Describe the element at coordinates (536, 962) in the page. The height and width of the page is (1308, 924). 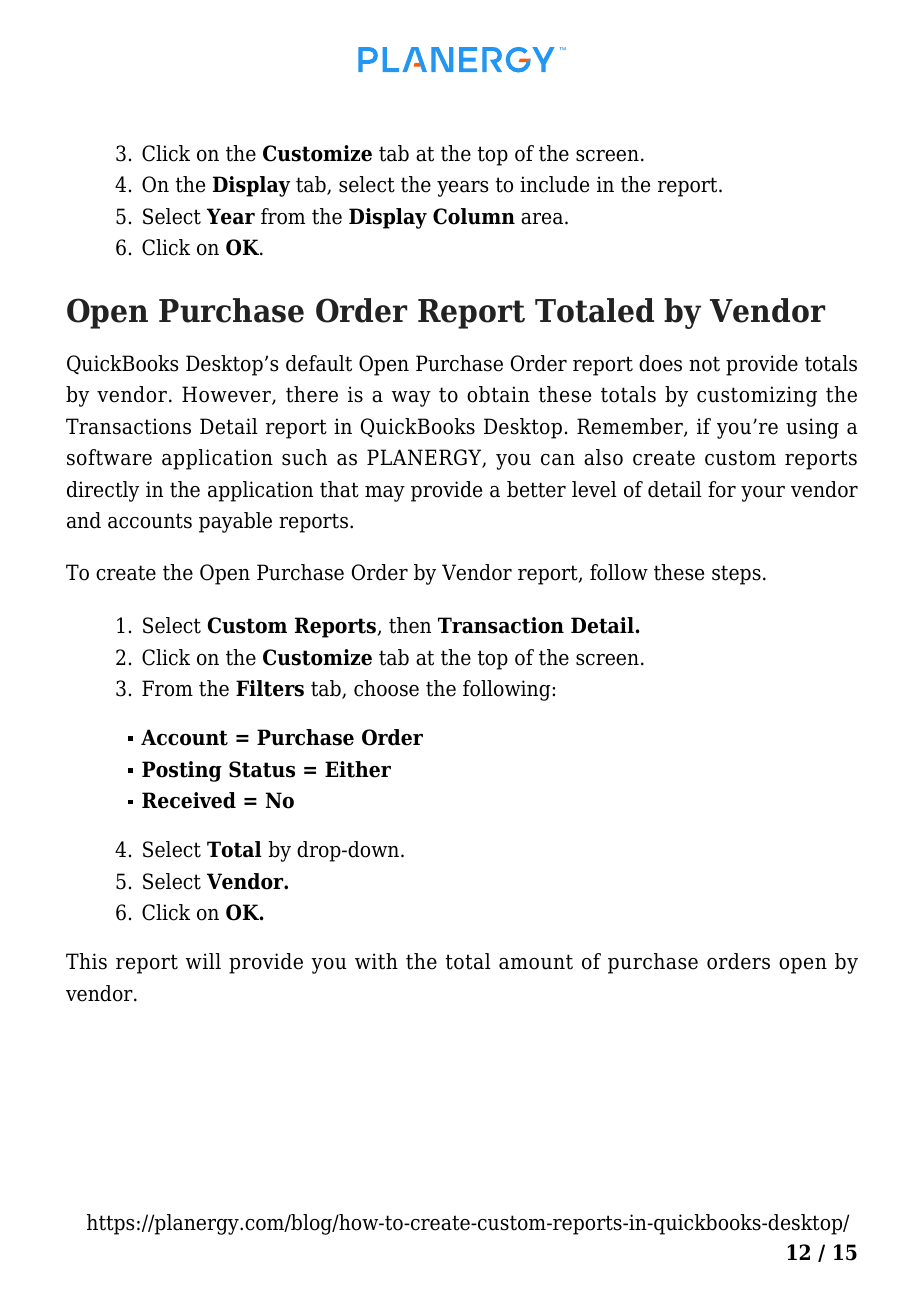
I see `amount` at that location.
